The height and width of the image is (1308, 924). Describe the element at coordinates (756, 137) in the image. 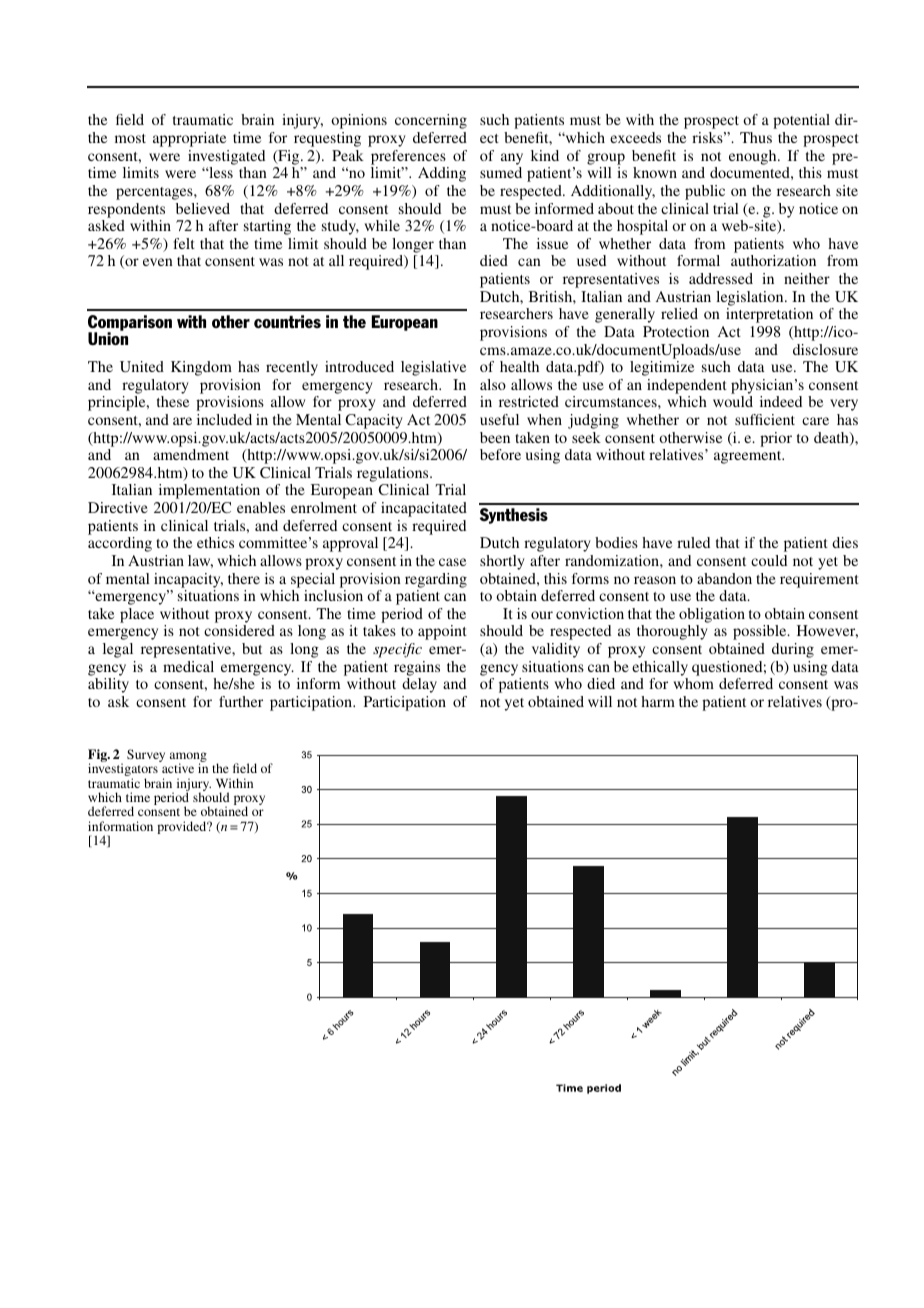

I see `Thus` at that location.
